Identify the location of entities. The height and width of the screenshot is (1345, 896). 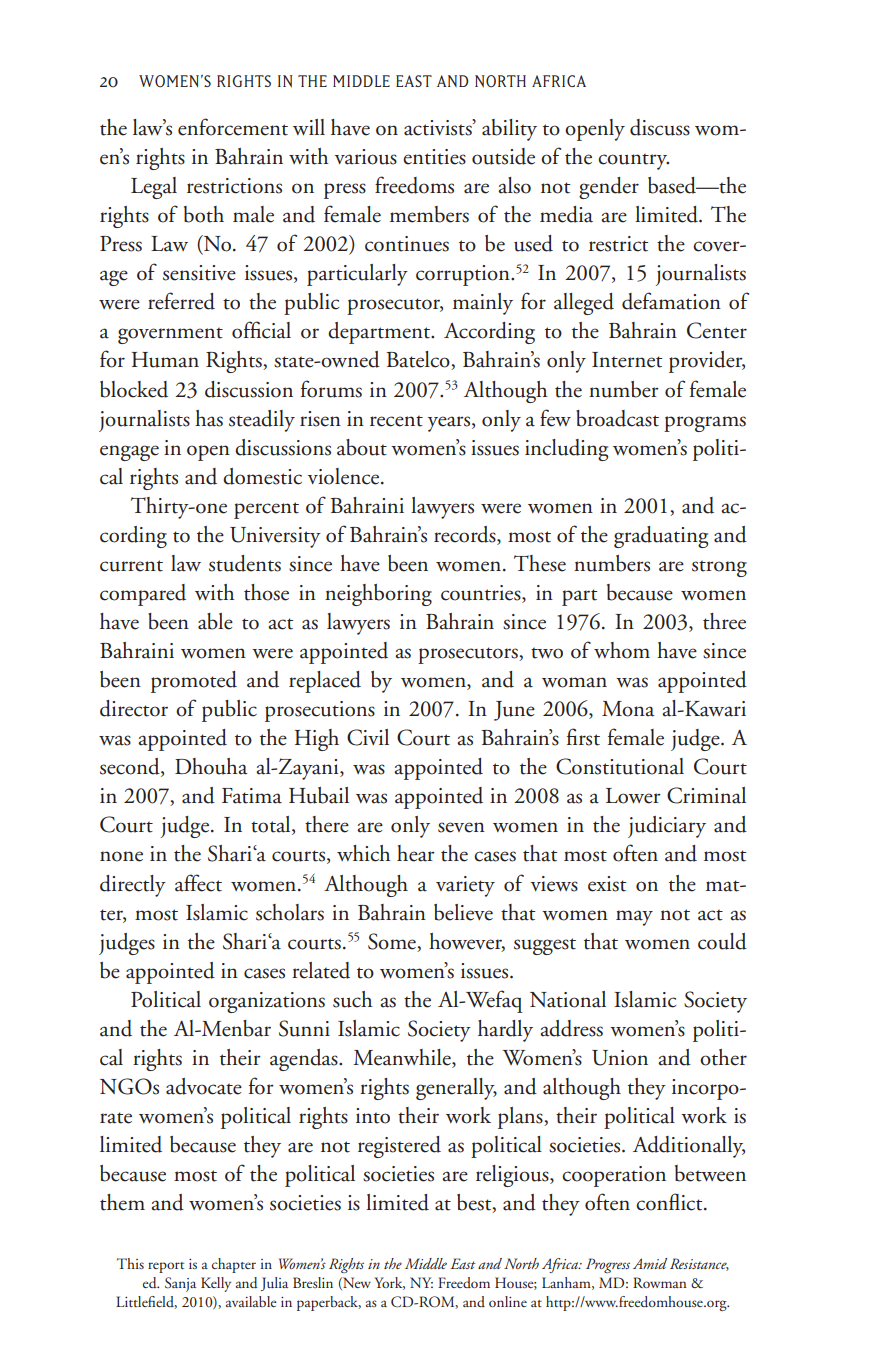
(434, 157).
